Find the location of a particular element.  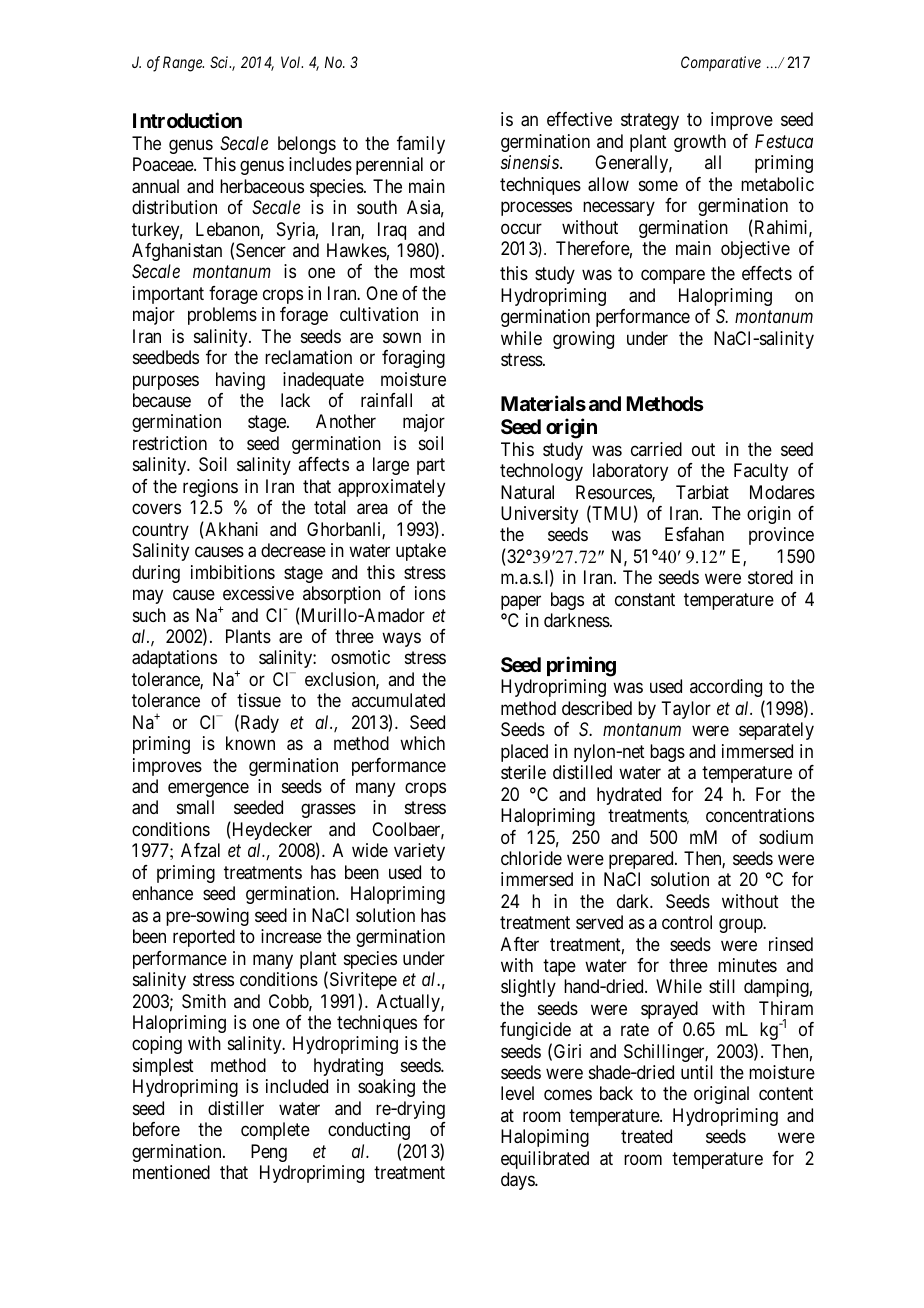

excessive is located at coordinates (258, 593).
